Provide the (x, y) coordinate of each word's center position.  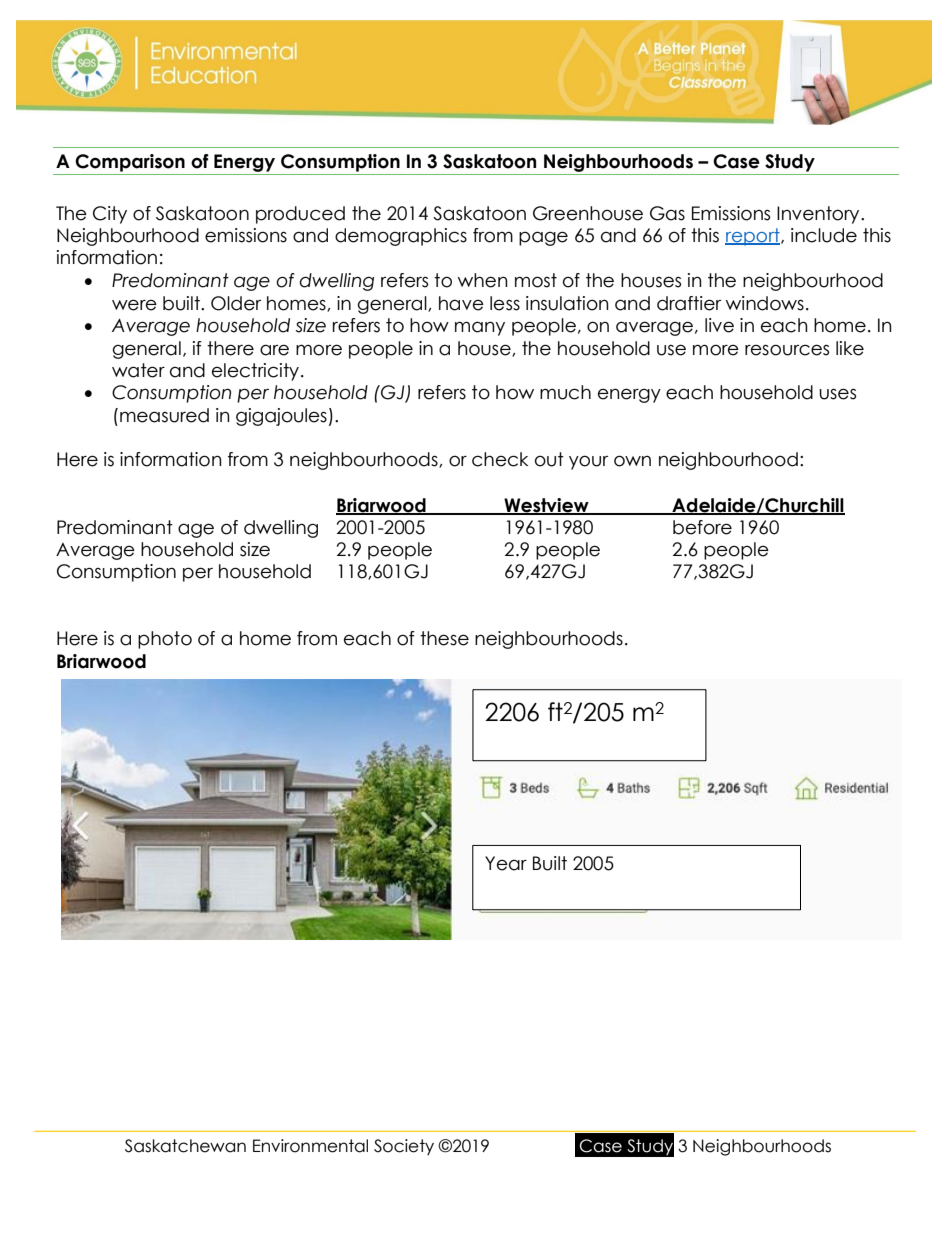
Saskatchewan (185, 1146)
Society (404, 1147)
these (444, 638)
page (543, 238)
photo (165, 640)
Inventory (819, 215)
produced (300, 215)
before (702, 527)
